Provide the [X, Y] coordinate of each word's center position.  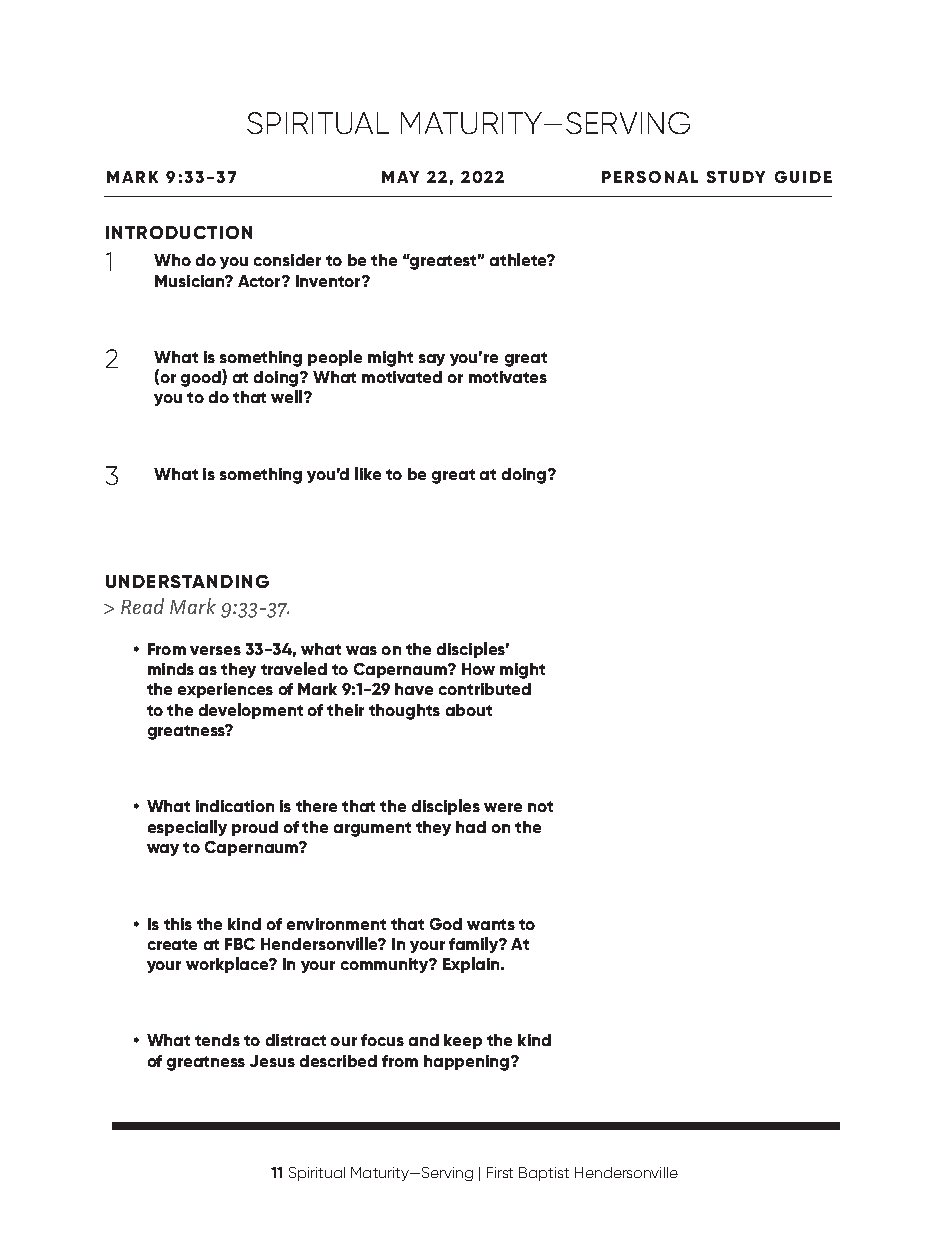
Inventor [329, 281]
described [338, 1061]
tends [217, 1040]
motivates [508, 377]
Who [172, 260]
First [500, 1172]
